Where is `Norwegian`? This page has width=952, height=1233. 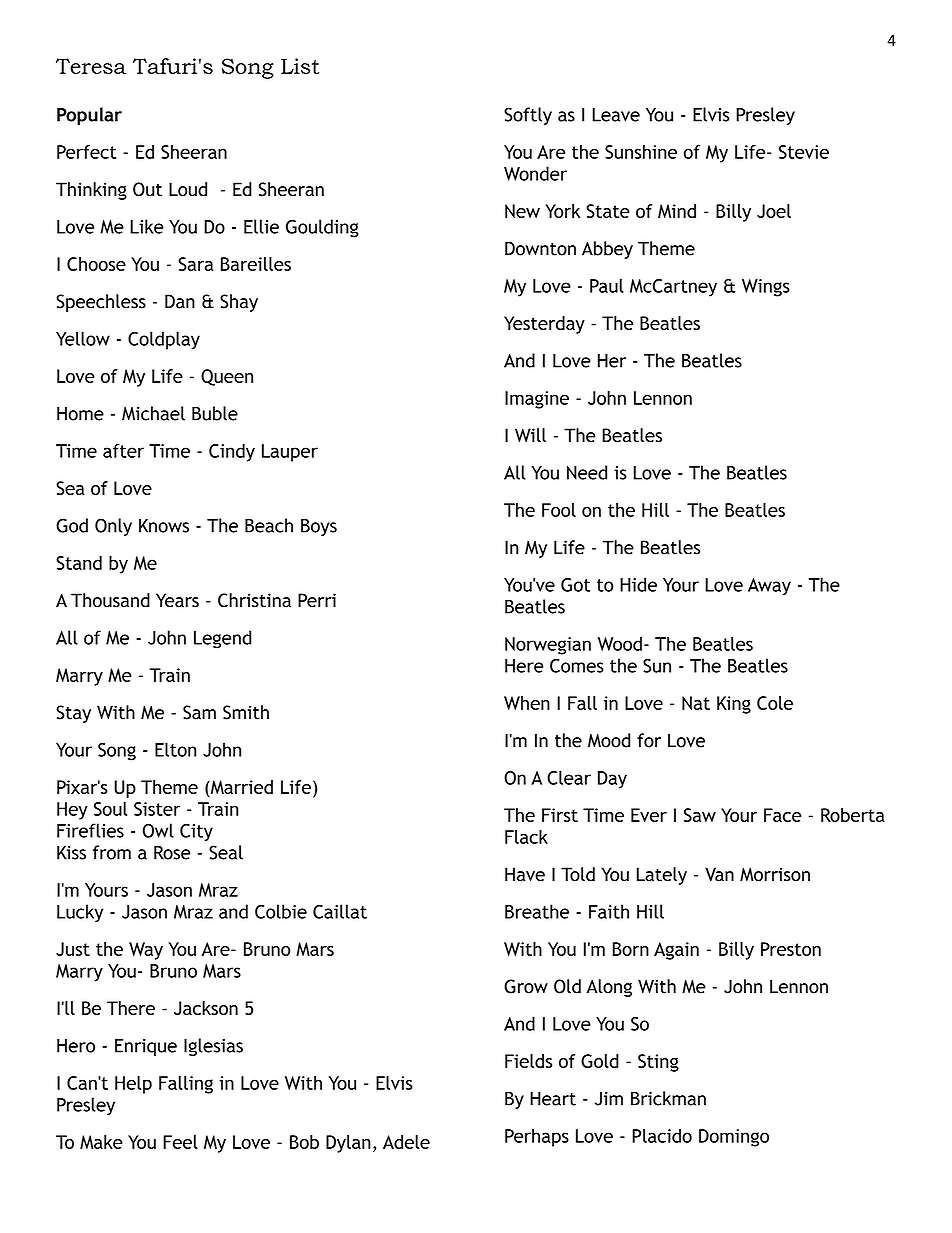 Norwegian is located at coordinates (548, 646).
